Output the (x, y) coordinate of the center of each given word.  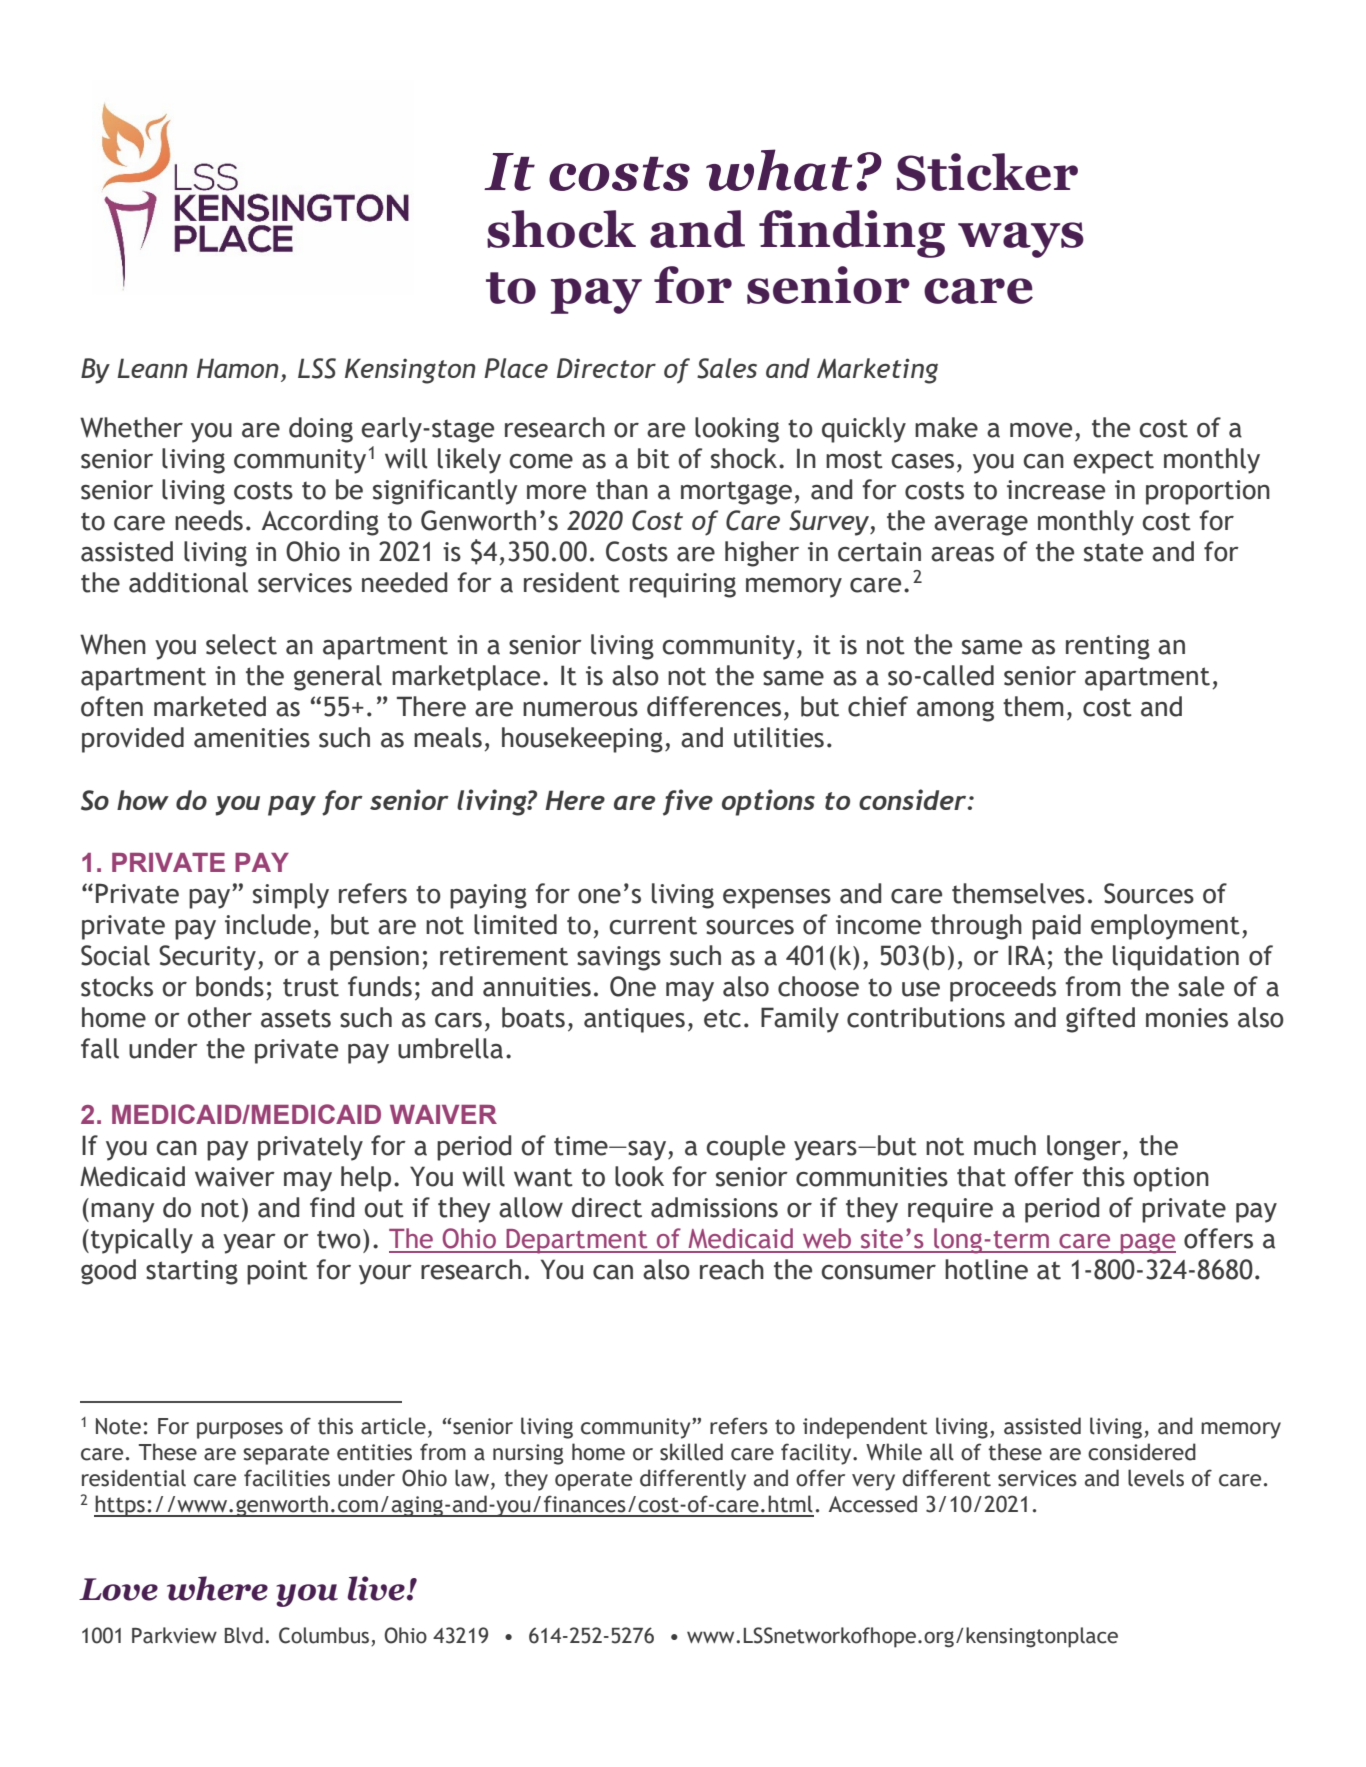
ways (1021, 240)
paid (1056, 927)
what (779, 170)
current (653, 925)
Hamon (238, 368)
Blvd (244, 1635)
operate (593, 1481)
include (268, 924)
